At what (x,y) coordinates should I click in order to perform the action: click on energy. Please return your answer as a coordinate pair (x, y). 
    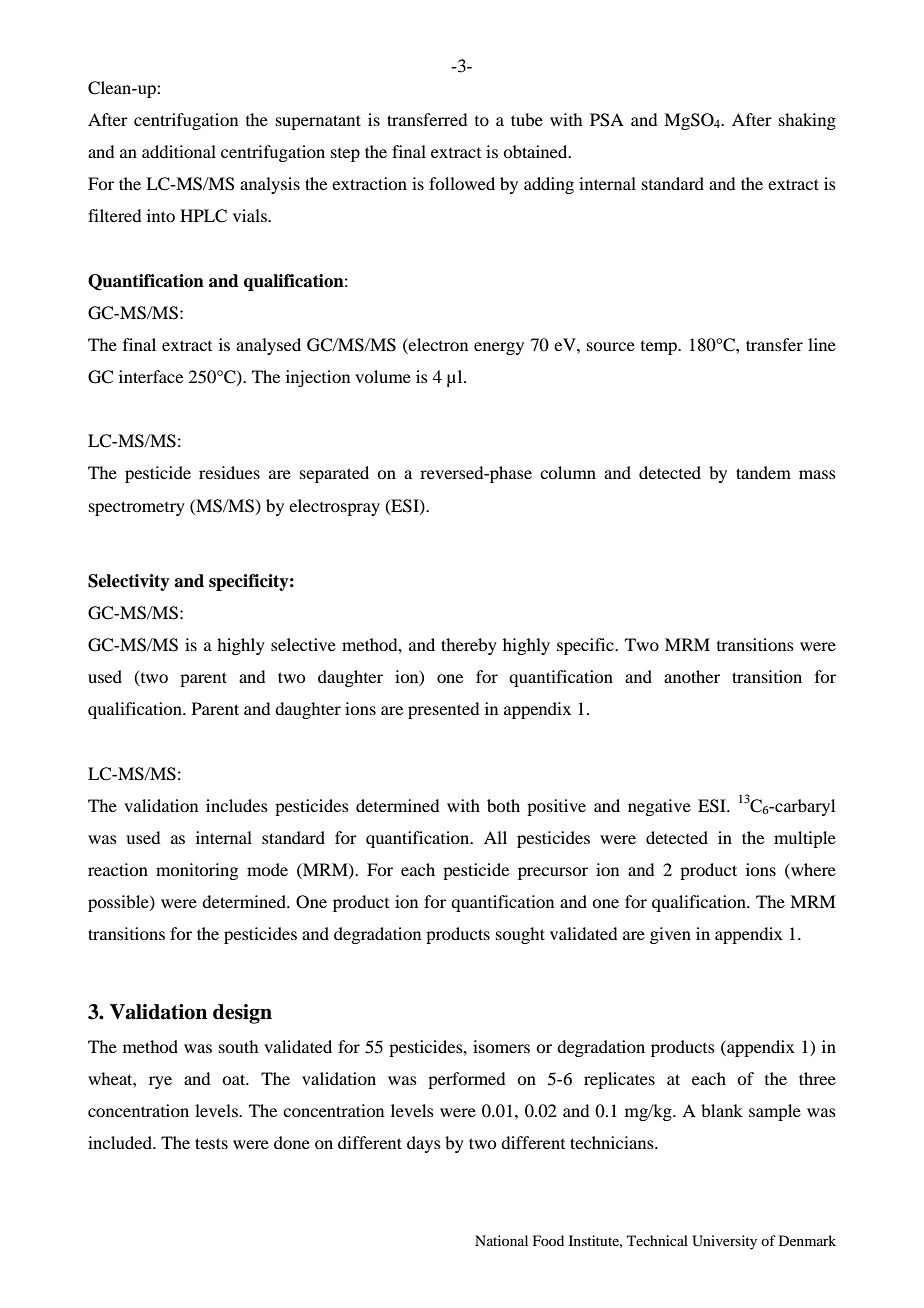
    Looking at the image, I should click on (499, 348).
